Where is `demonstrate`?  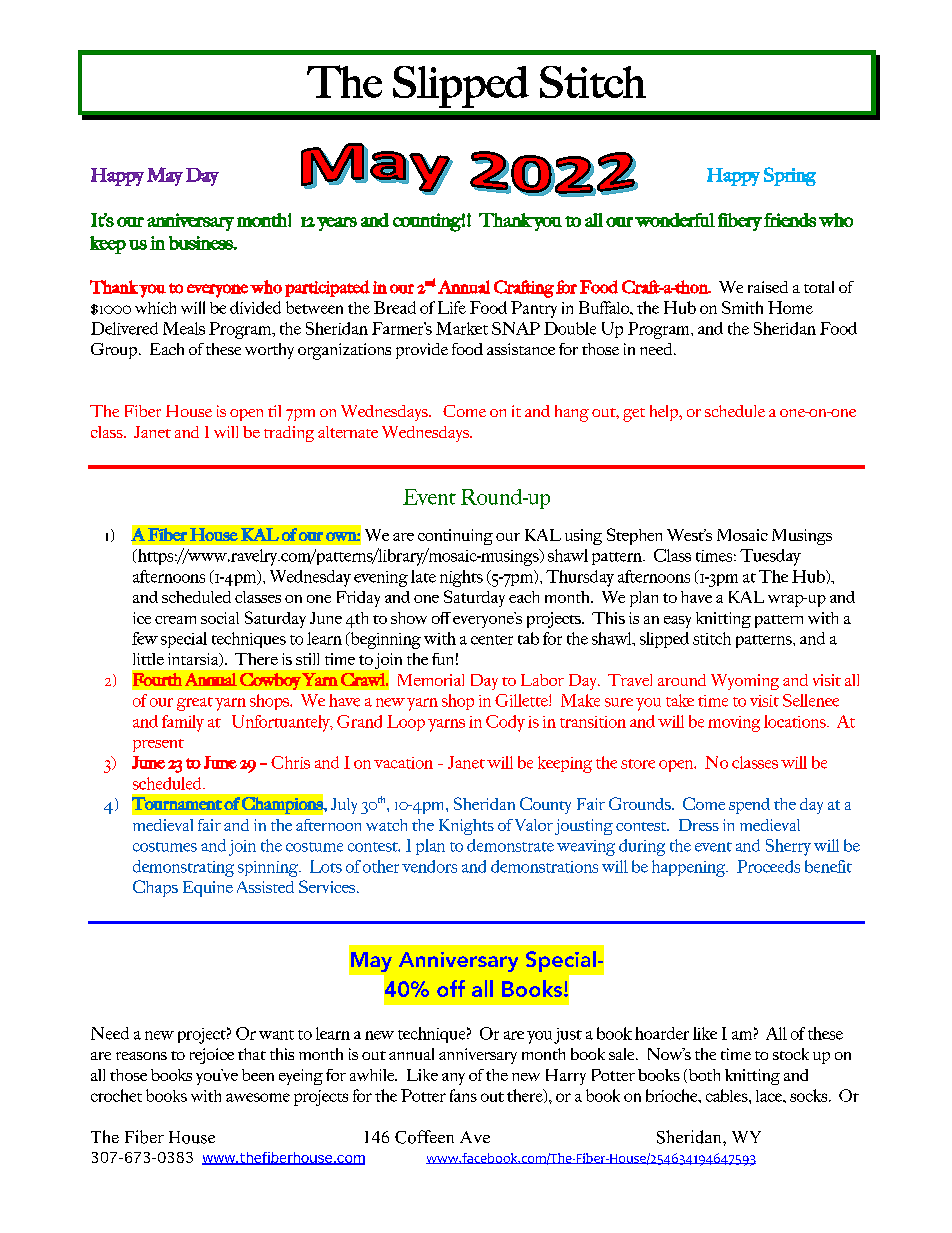 demonstrate is located at coordinates (510, 845).
